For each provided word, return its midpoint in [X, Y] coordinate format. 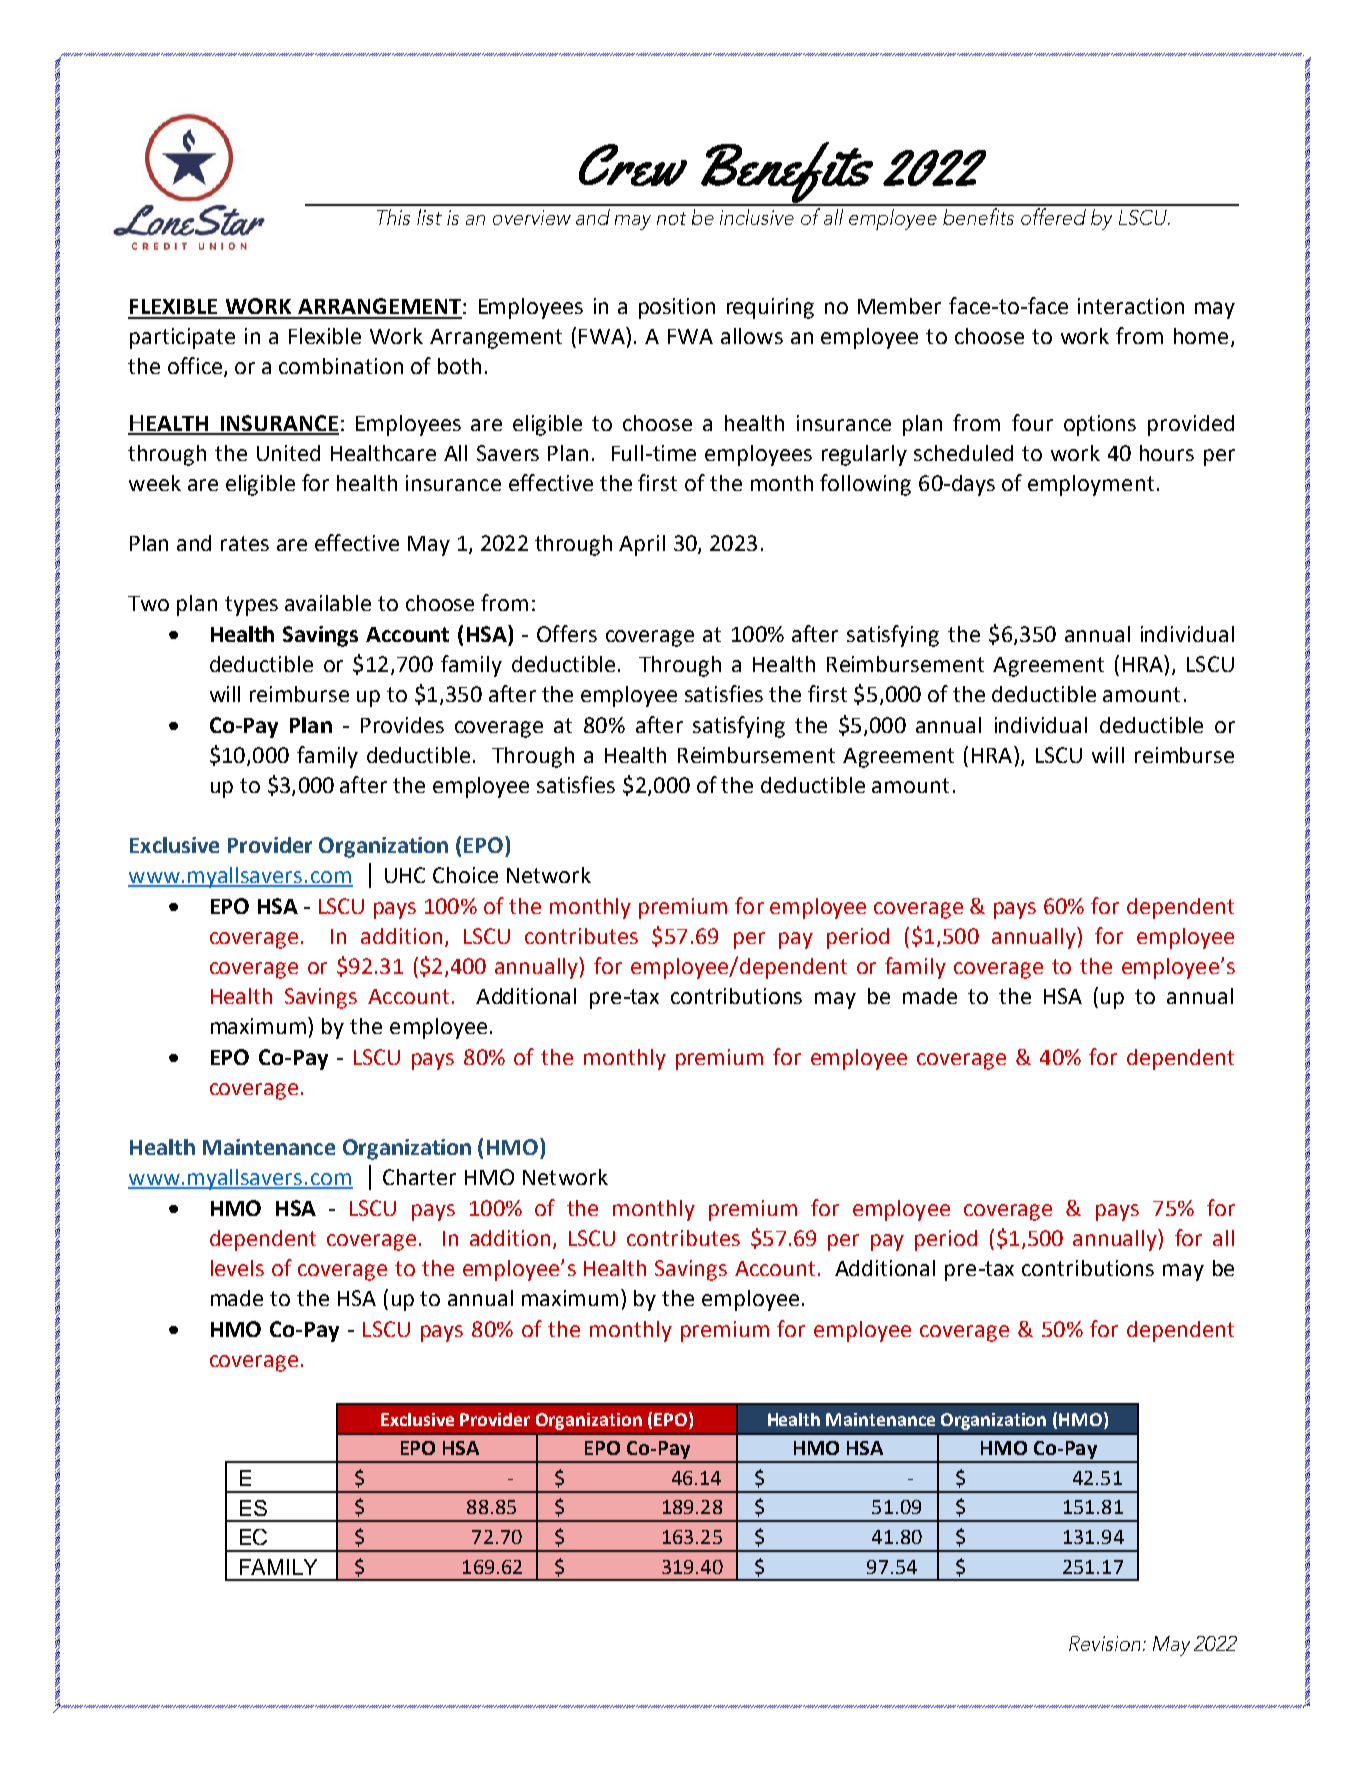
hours [1167, 453]
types [251, 606]
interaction [1131, 306]
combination [341, 366]
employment [1091, 485]
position [677, 308]
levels [237, 1268]
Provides [402, 725]
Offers [567, 633]
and [194, 543]
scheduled [963, 453]
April [642, 545]
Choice [465, 875]
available [328, 603]
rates [245, 543]
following [865, 485]
